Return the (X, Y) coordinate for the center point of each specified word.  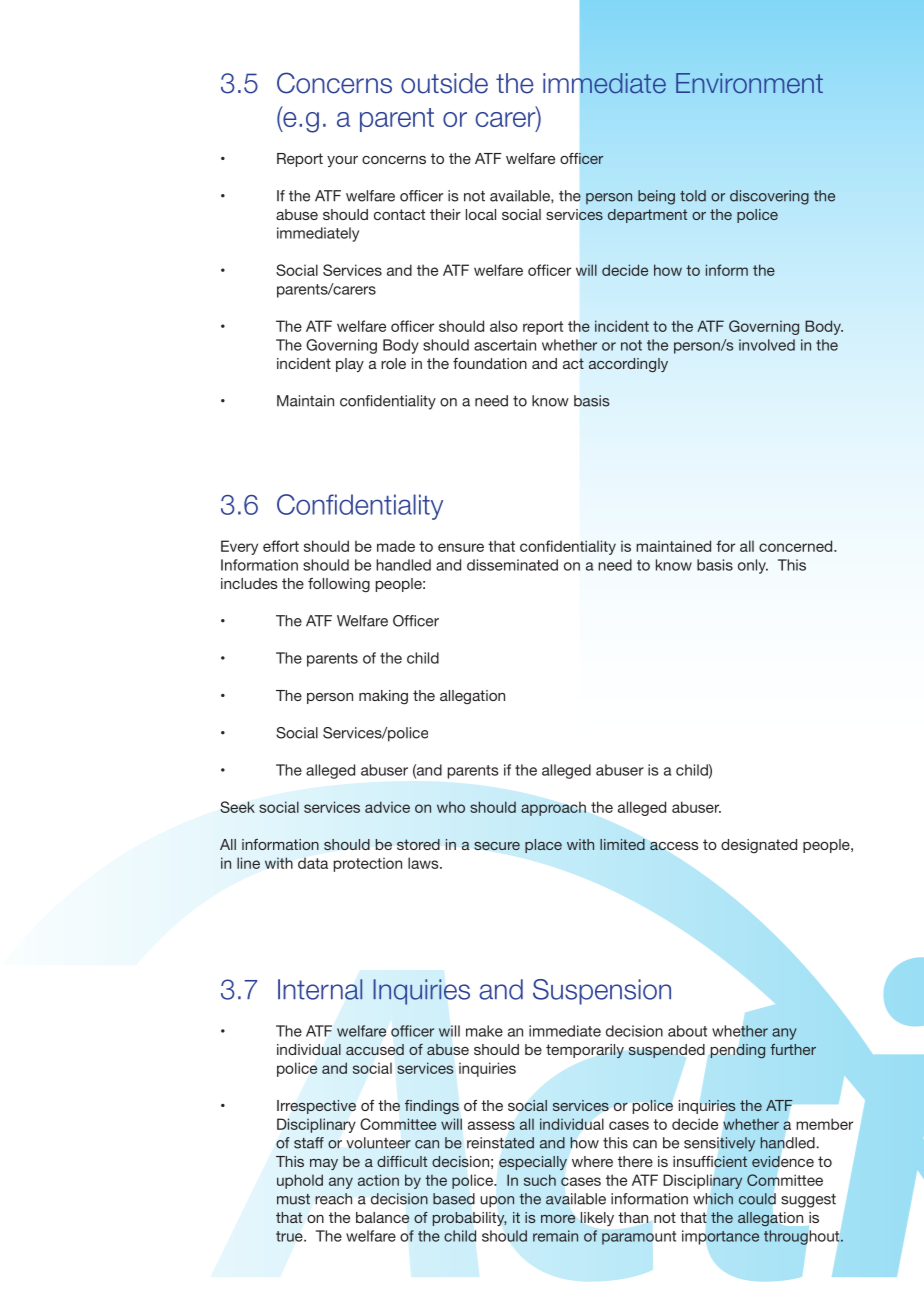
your (342, 161)
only (753, 566)
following (339, 585)
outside (444, 83)
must (293, 1199)
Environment (749, 83)
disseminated (512, 565)
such (540, 1180)
